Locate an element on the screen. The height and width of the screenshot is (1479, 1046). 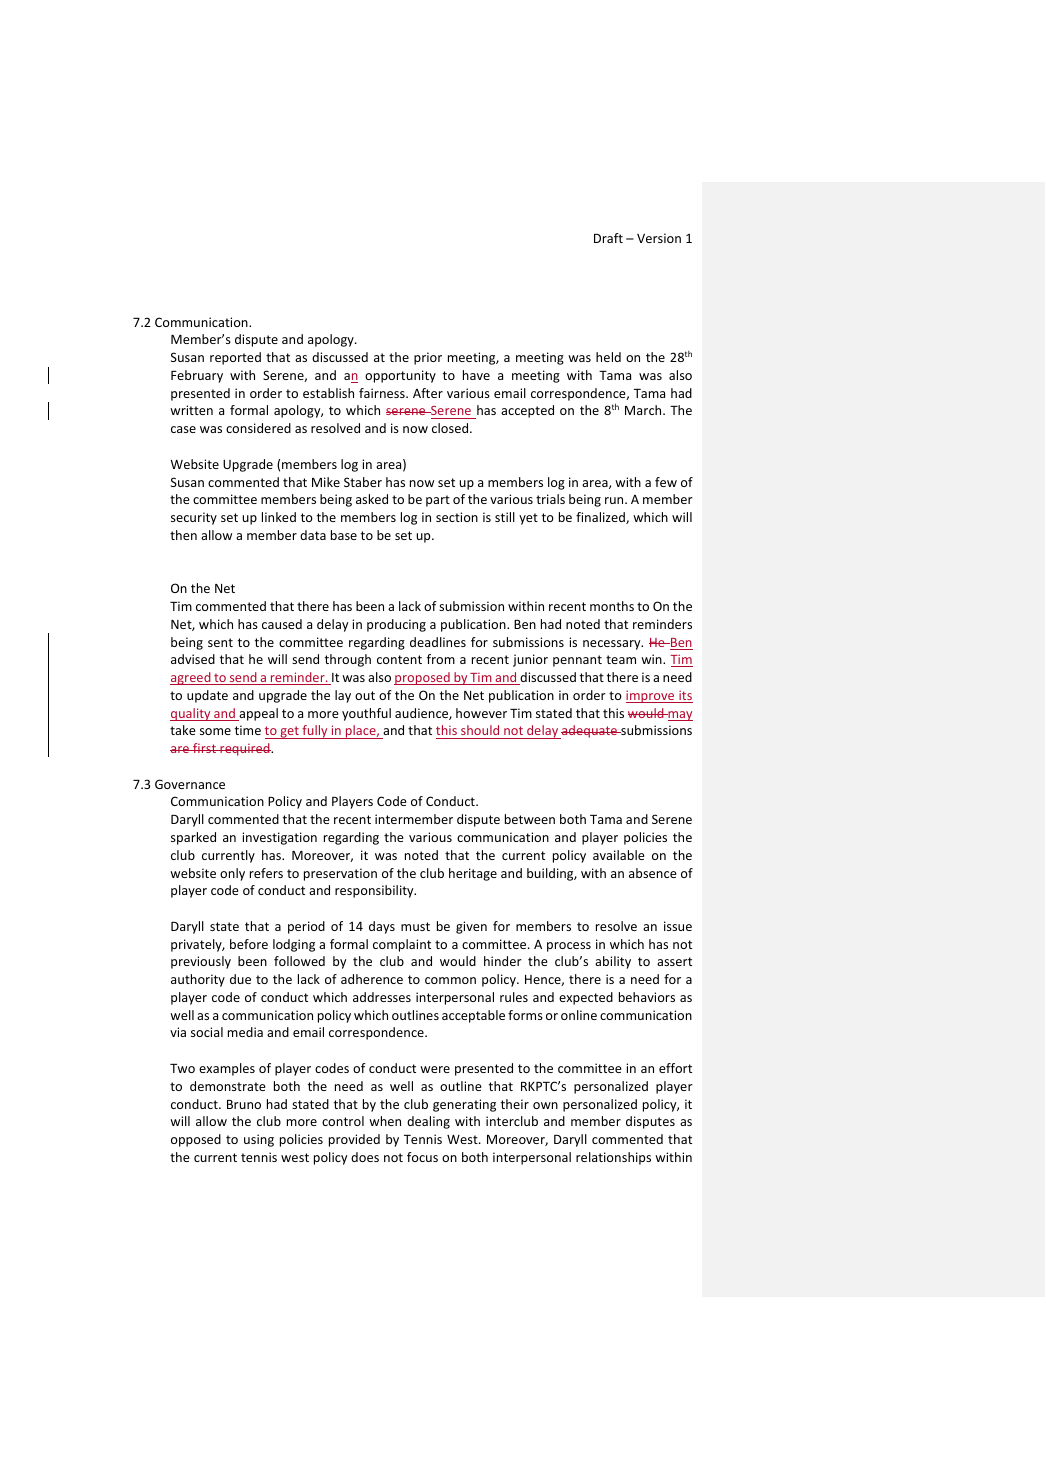
linked is located at coordinates (279, 517).
